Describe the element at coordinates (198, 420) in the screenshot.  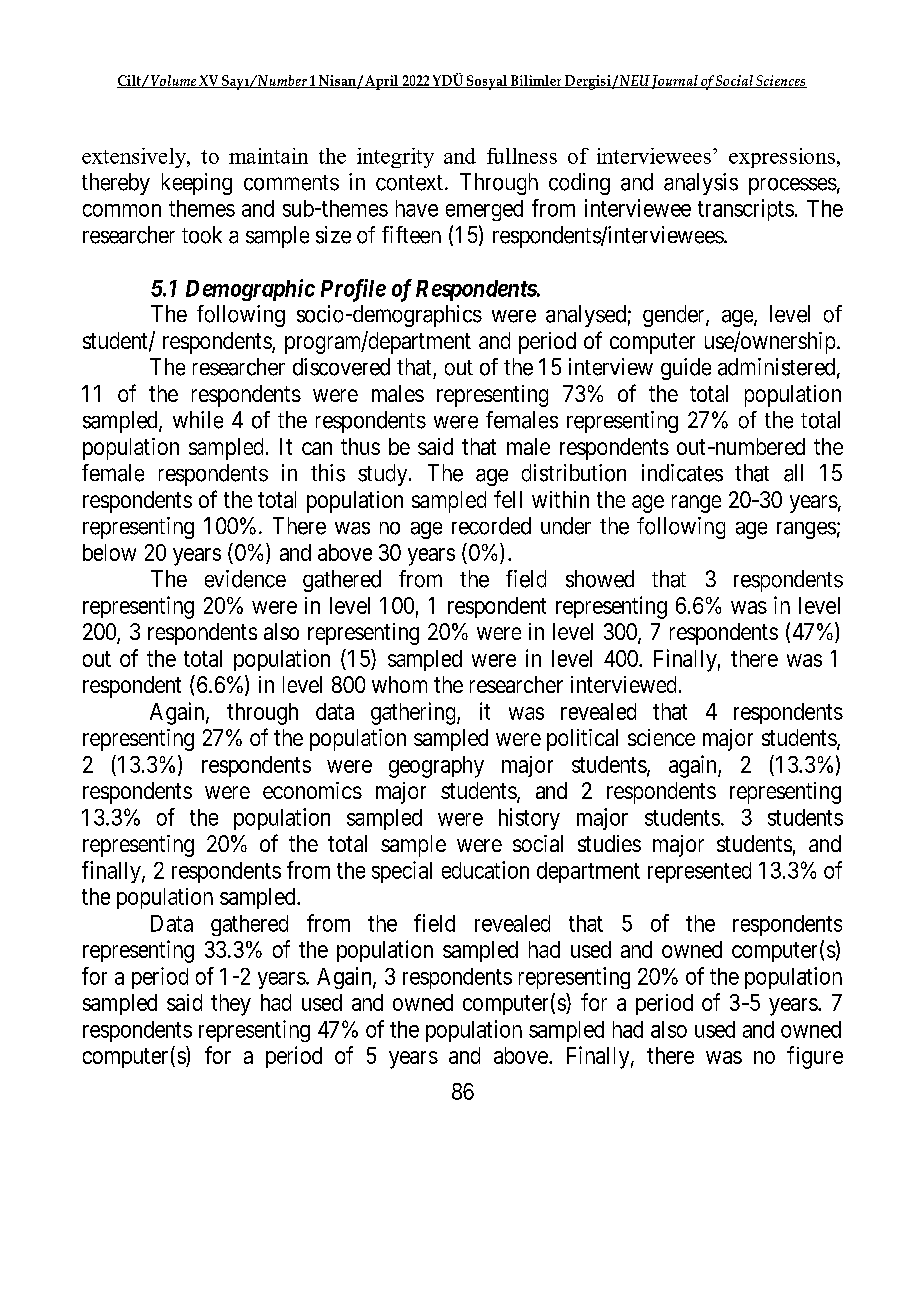
I see `while` at that location.
